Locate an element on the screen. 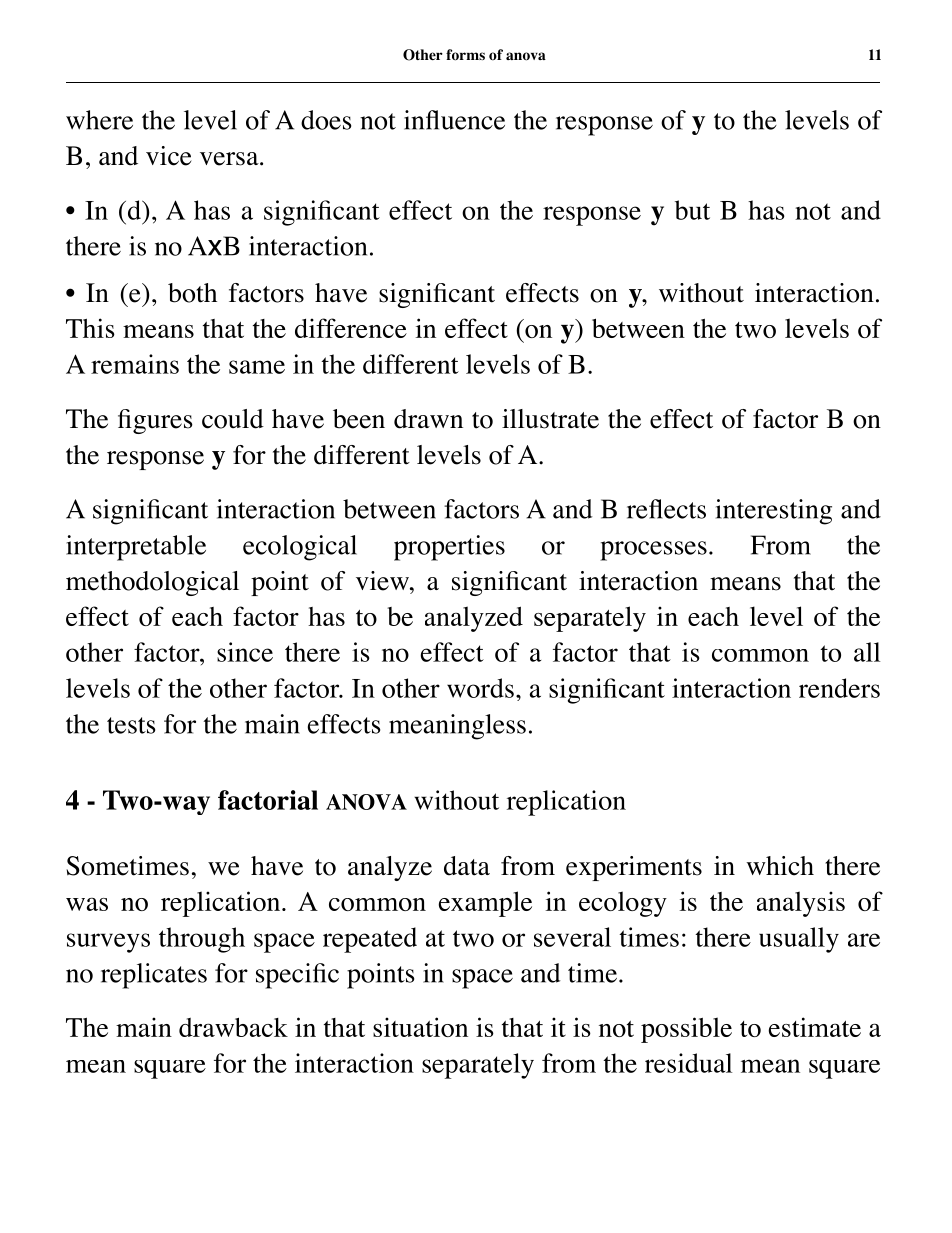 The width and height of the screenshot is (952, 1233). interesting is located at coordinates (774, 512).
